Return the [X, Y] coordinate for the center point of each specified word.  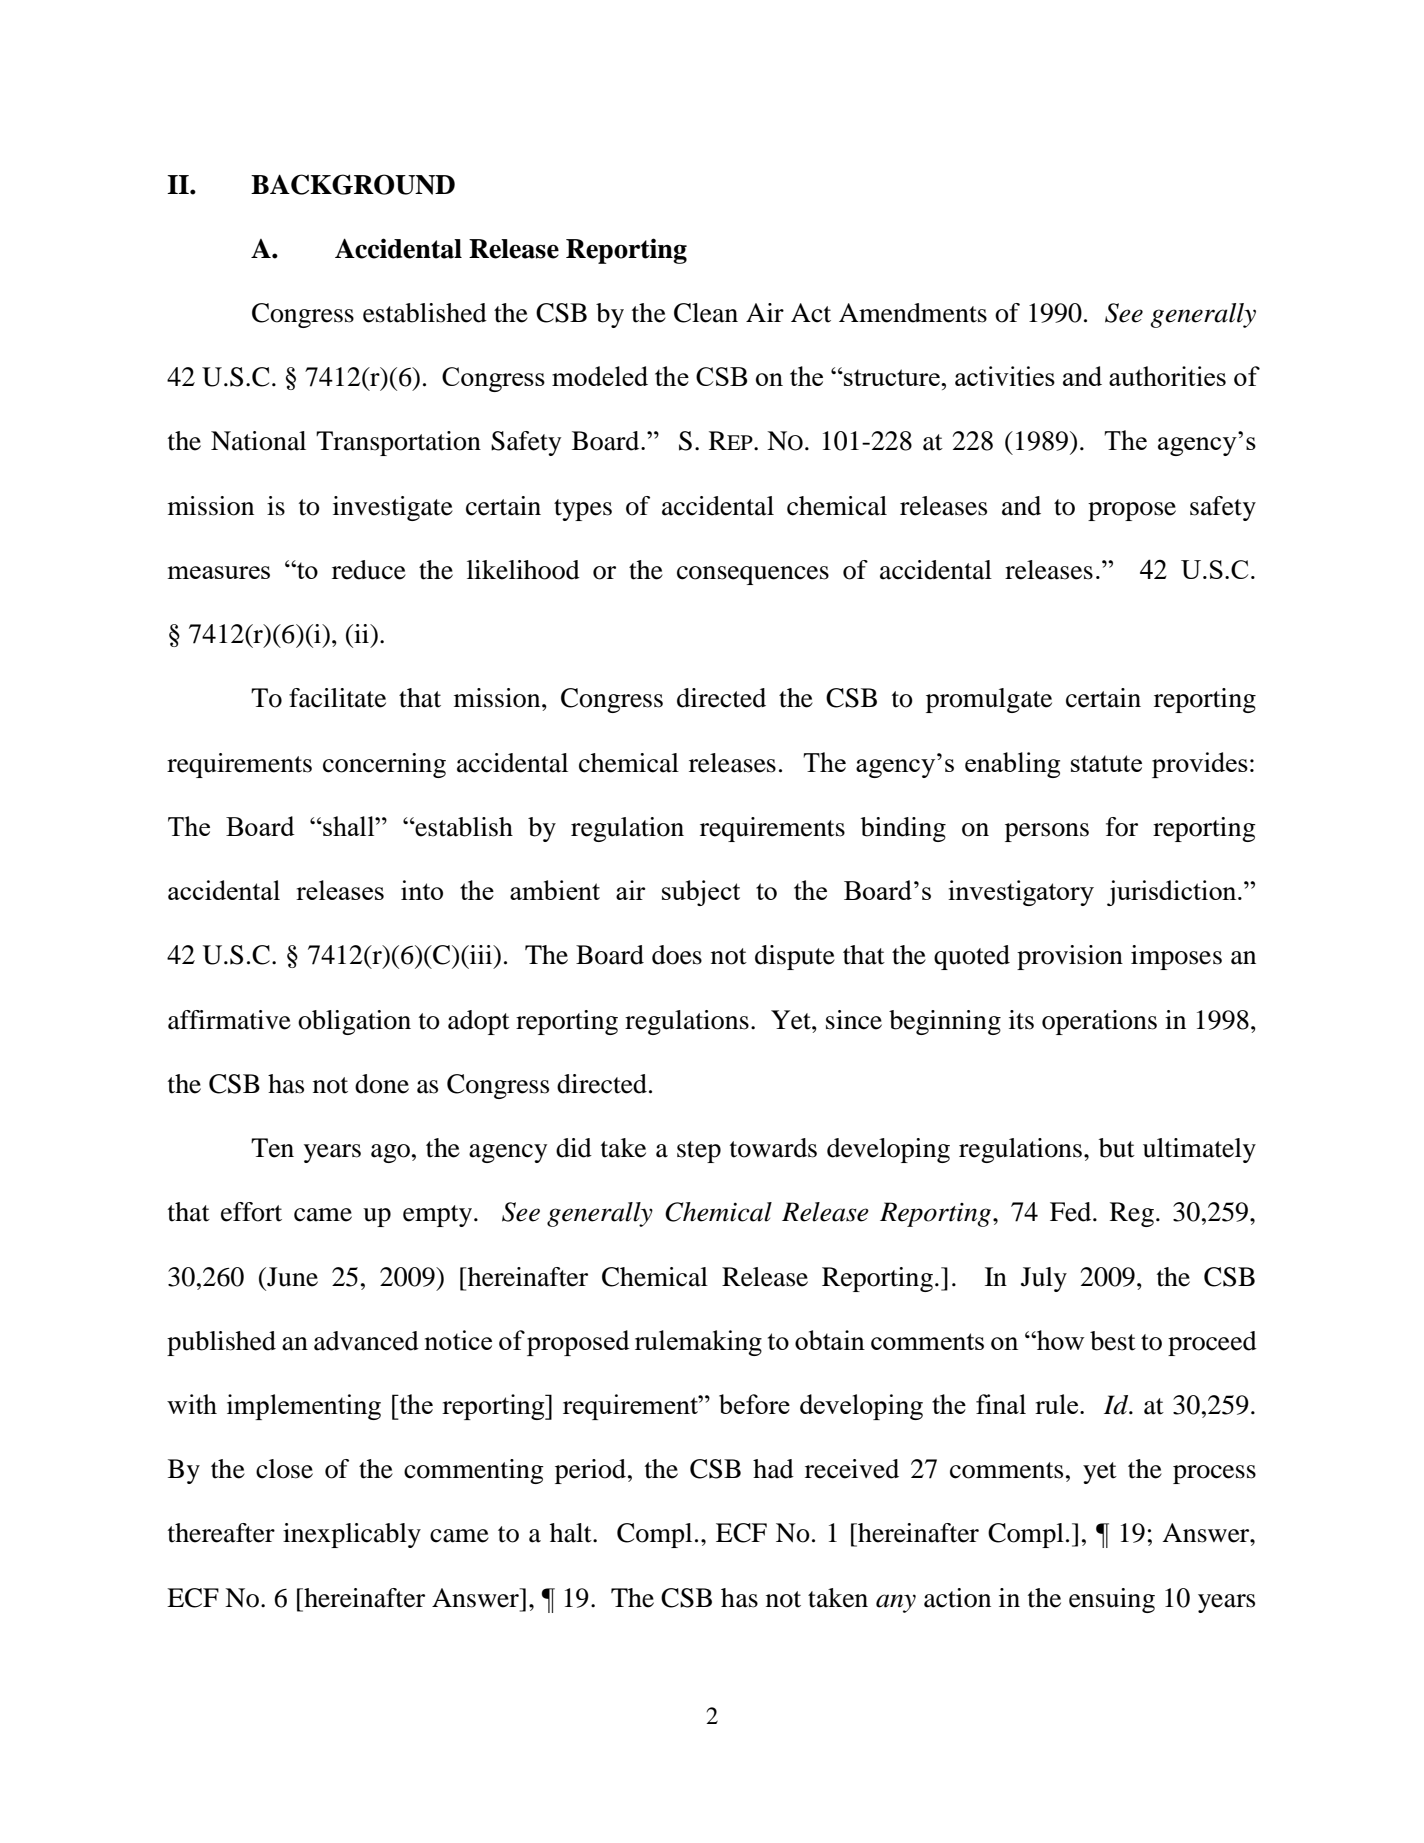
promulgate [989, 700]
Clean [706, 313]
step [699, 1152]
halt [572, 1533]
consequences [753, 575]
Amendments [913, 313]
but [1117, 1148]
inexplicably [352, 1535]
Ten [272, 1148]
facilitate [337, 698]
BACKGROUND [353, 184]
